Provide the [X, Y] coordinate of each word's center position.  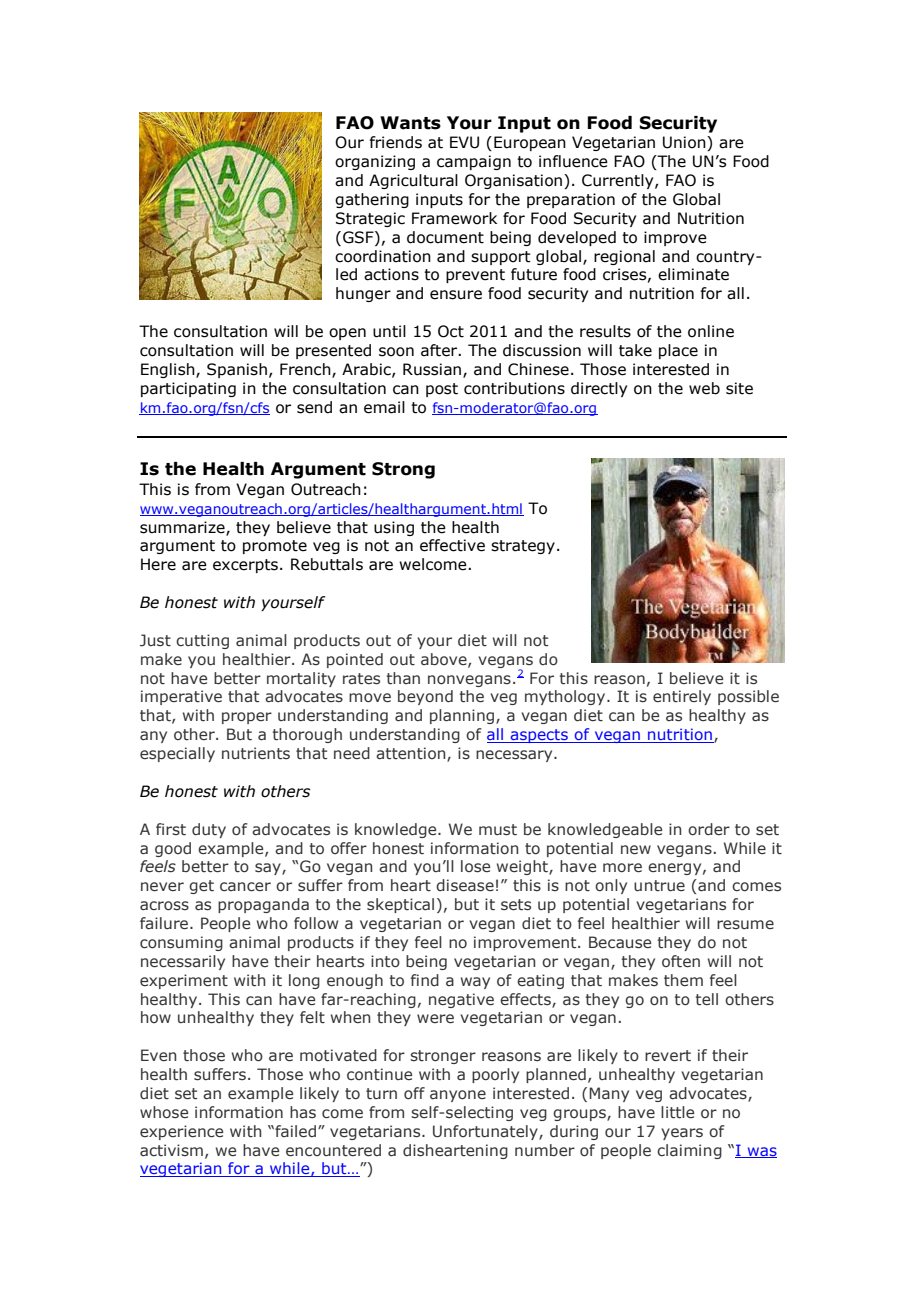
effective [452, 545]
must [498, 830]
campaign [474, 162]
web [704, 388]
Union [685, 143]
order [709, 829]
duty [209, 830]
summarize [183, 528]
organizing [375, 162]
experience [181, 1132]
